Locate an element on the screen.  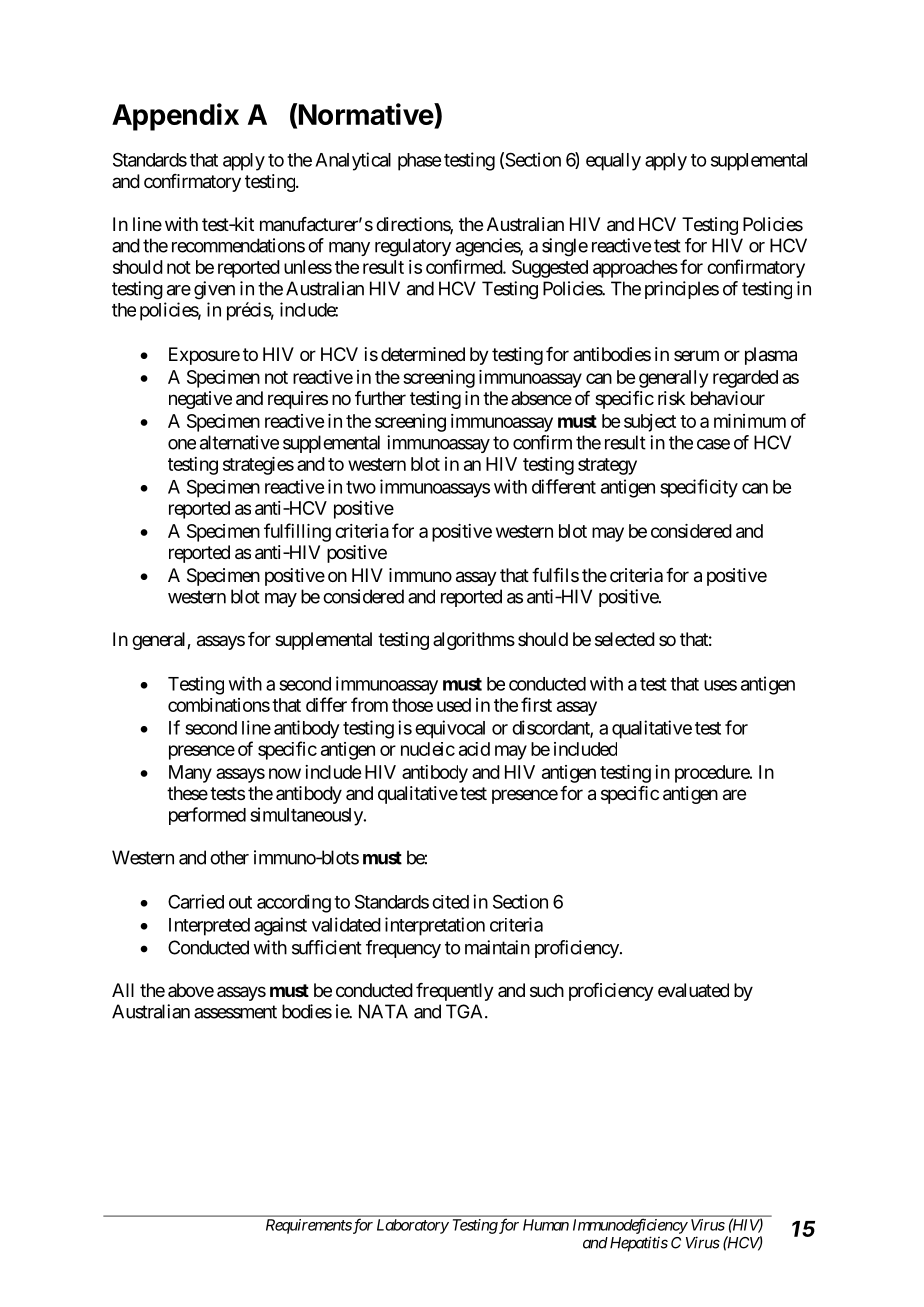
Appendix is located at coordinates (175, 117).
